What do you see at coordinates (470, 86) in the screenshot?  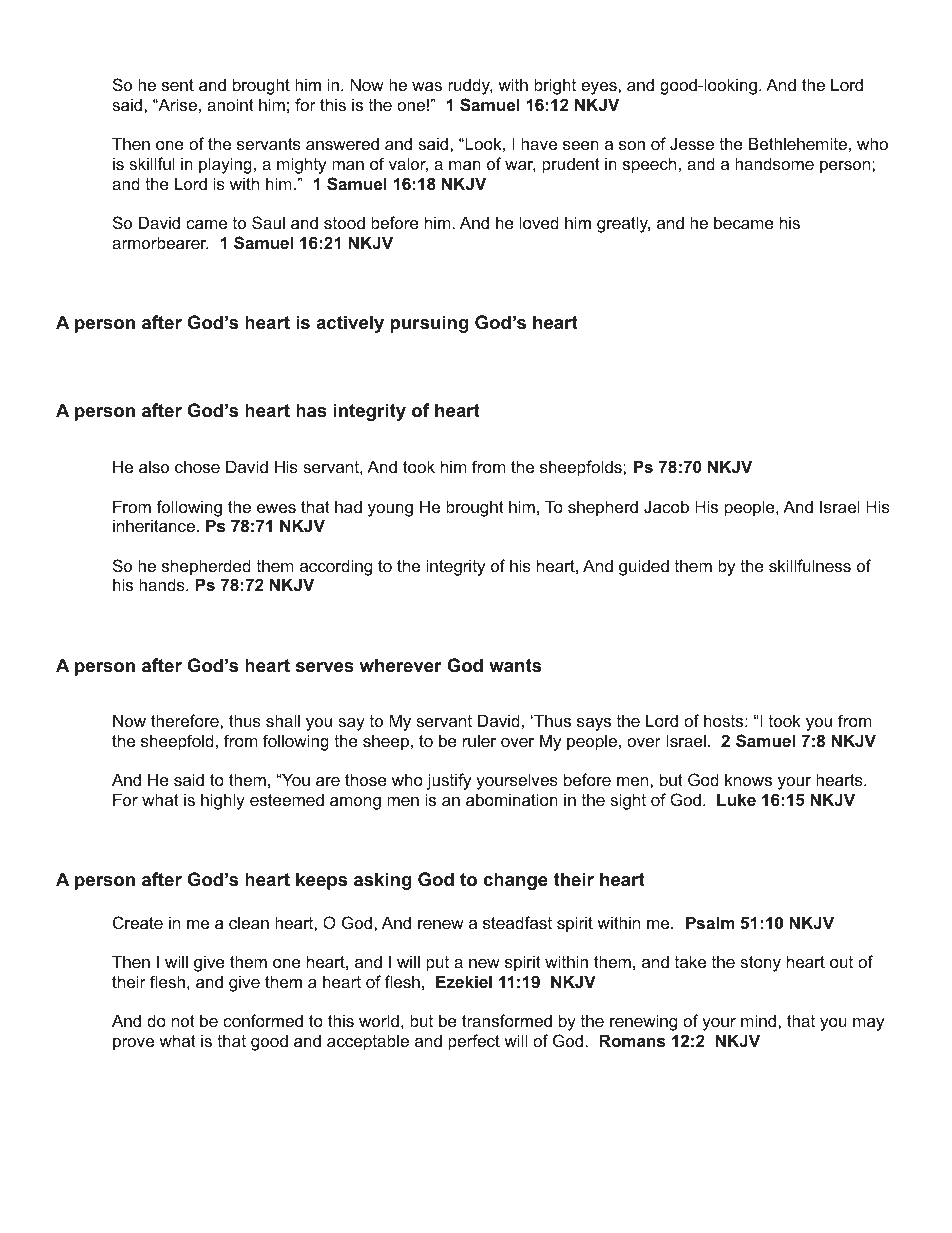 I see `ruddy` at bounding box center [470, 86].
